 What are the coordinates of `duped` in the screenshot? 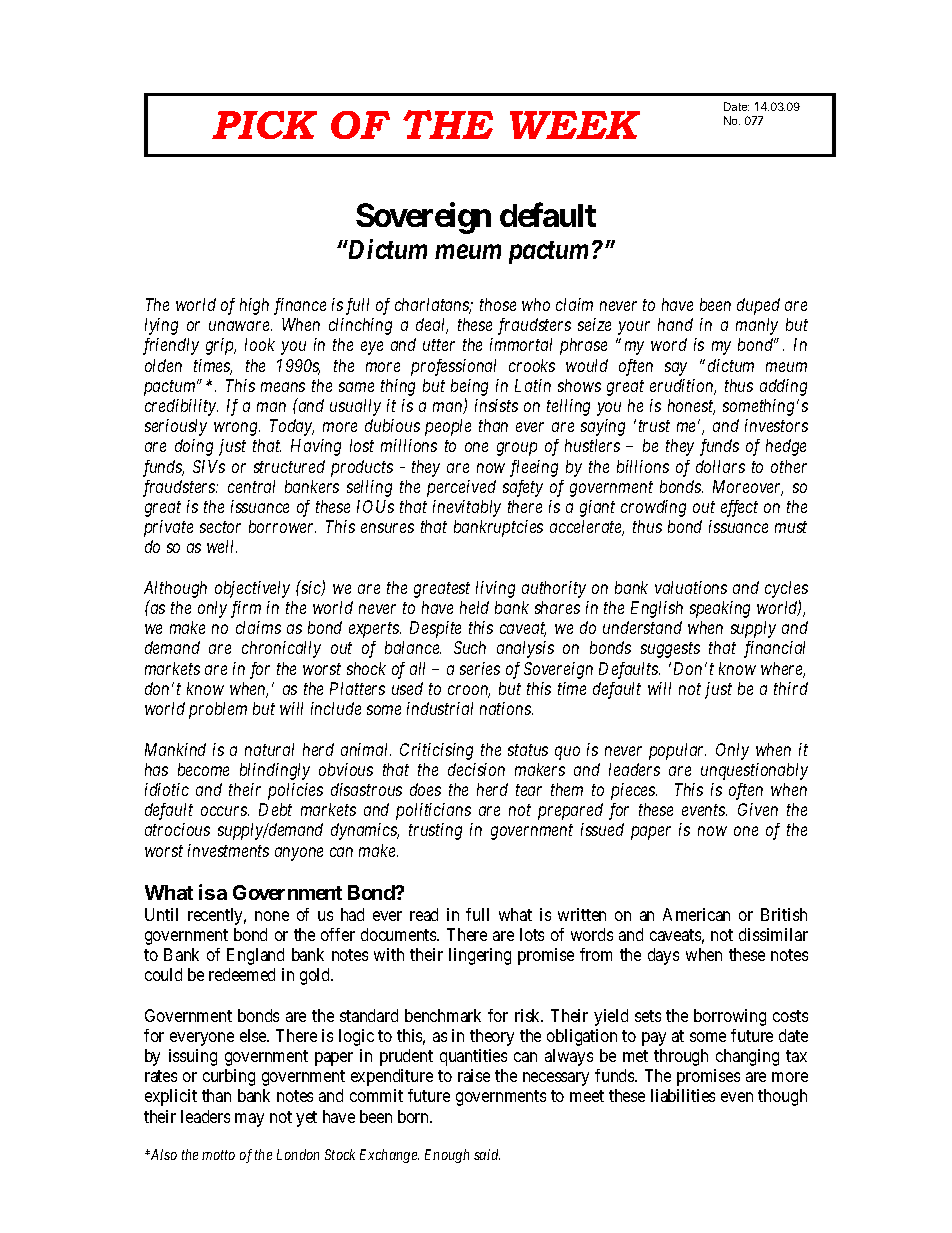 It's located at (758, 306).
